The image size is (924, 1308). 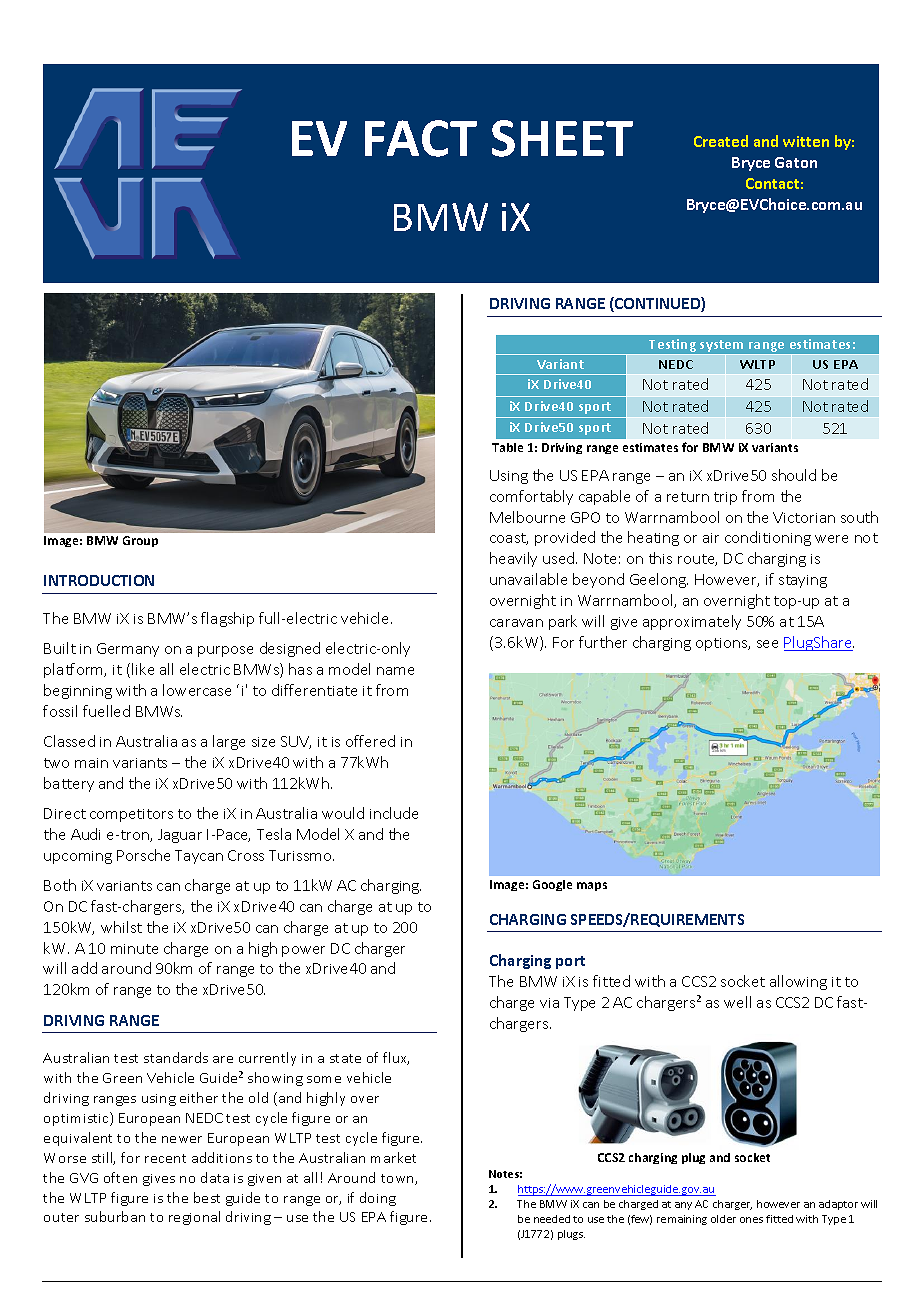 What do you see at coordinates (806, 141) in the screenshot?
I see `witten` at bounding box center [806, 141].
